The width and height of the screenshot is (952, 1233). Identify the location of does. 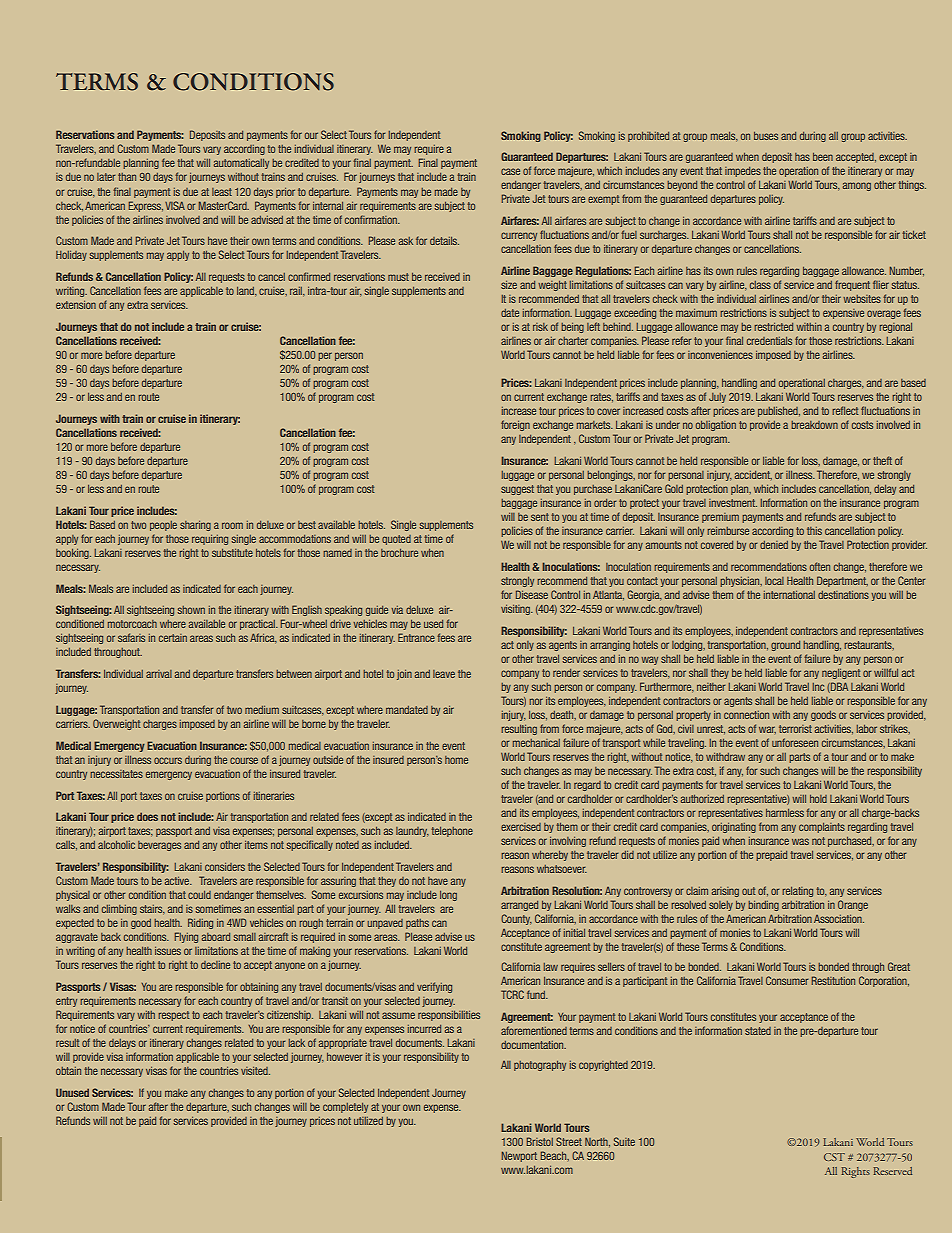
(147, 816).
